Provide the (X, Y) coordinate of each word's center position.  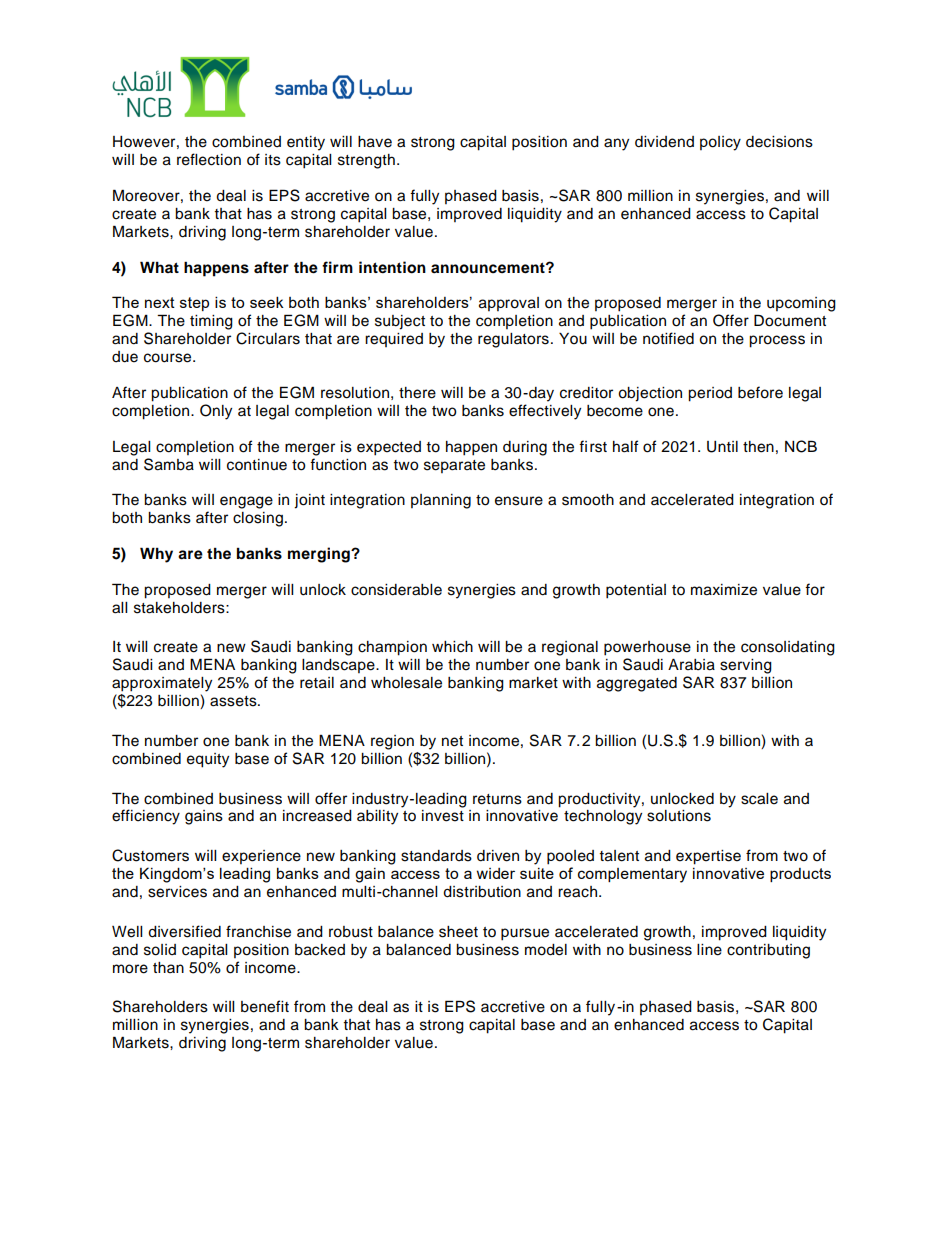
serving (746, 666)
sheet (458, 932)
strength (366, 161)
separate (454, 466)
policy (720, 143)
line (709, 950)
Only (216, 412)
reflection (209, 159)
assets (234, 701)
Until (722, 447)
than (168, 967)
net (452, 741)
